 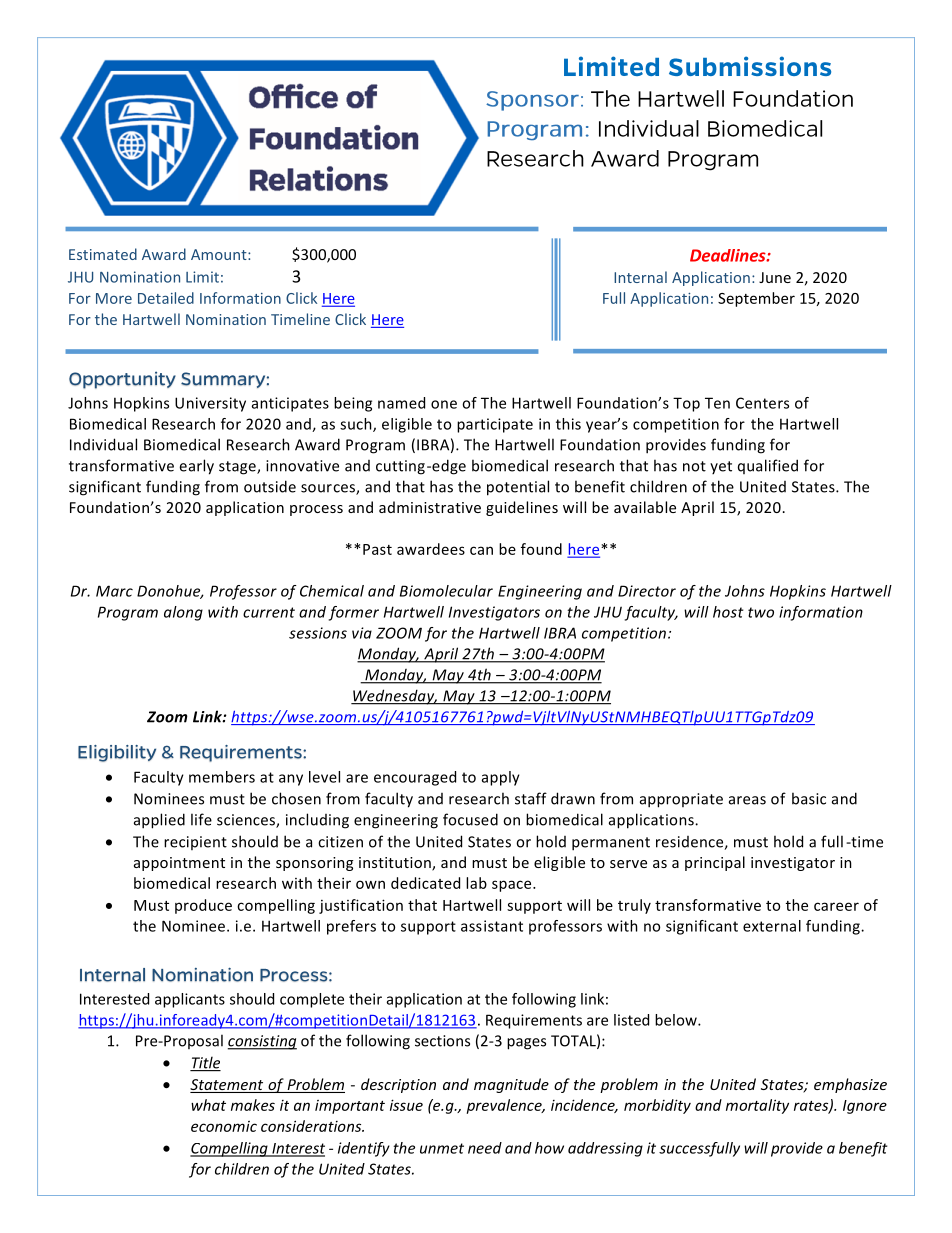 I want to click on members, so click(x=222, y=777).
